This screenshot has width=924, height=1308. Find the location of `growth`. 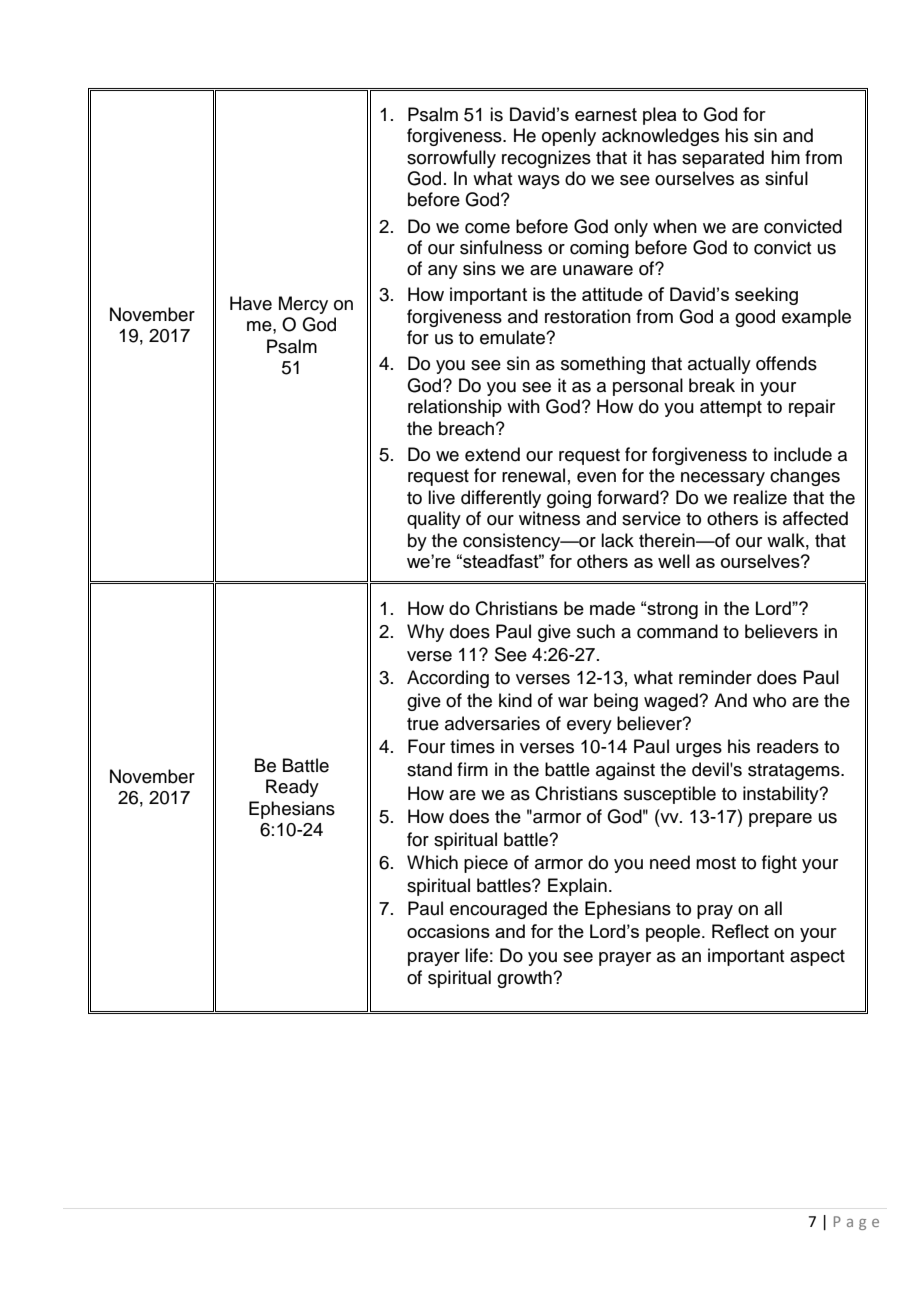

growth is located at coordinates (525, 979).
